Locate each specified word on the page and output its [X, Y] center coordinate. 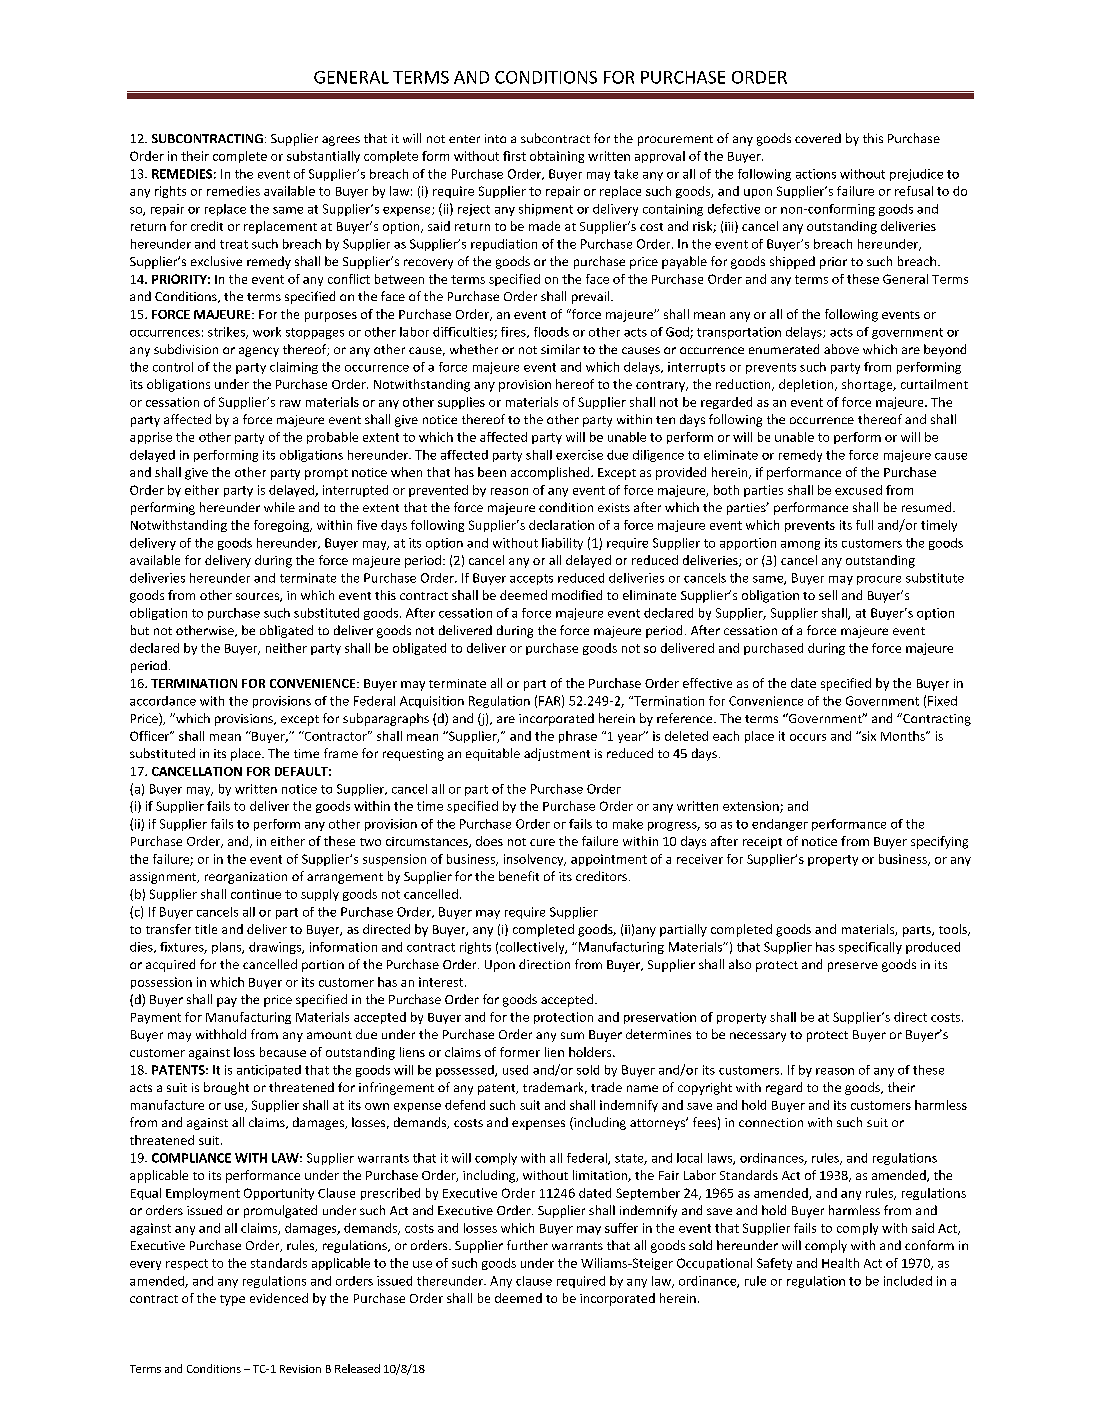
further [527, 1245]
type [232, 1300]
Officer [151, 736]
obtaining [557, 157]
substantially [323, 157]
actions [816, 174]
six [868, 736]
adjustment [557, 754]
